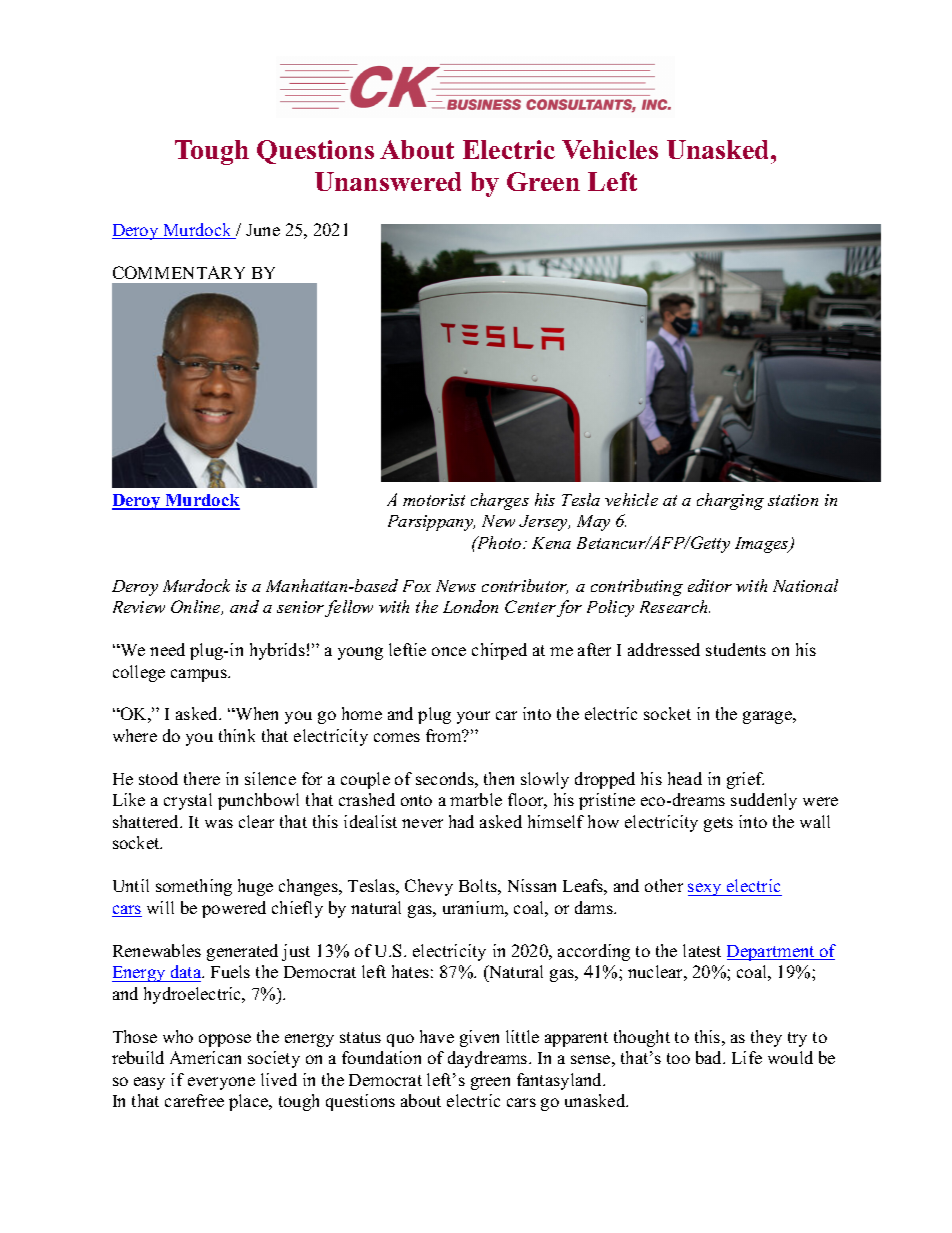  I want to click on COMMENTARY, so click(179, 272).
